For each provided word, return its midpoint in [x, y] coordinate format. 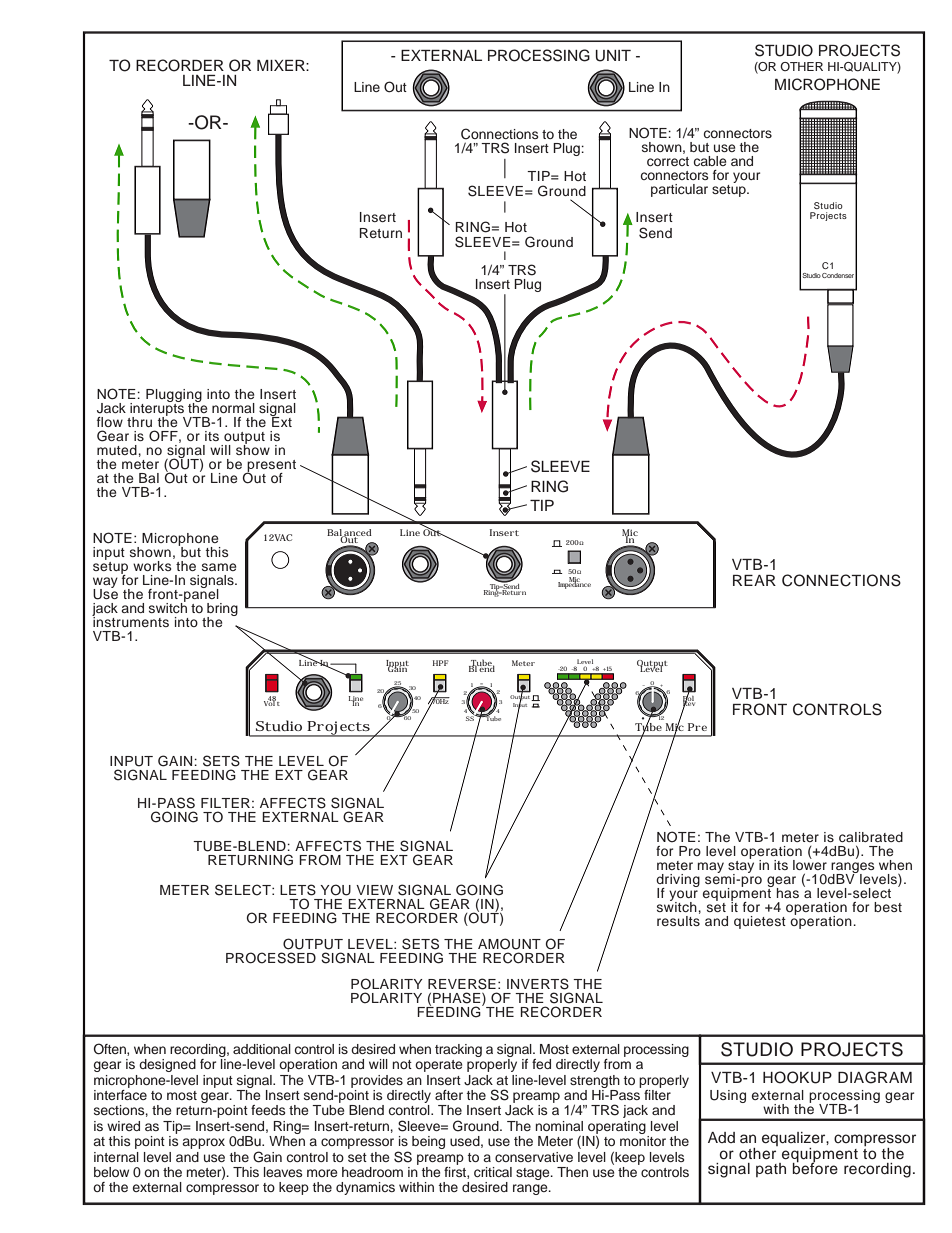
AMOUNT [509, 944]
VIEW [374, 890]
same [219, 567]
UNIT [613, 56]
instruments [130, 621]
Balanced [349, 534]
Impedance [574, 584]
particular [679, 190]
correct [668, 161]
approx [203, 1143]
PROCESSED [271, 958]
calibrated [871, 837]
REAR [754, 580]
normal [233, 408]
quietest [760, 922]
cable [710, 161]
